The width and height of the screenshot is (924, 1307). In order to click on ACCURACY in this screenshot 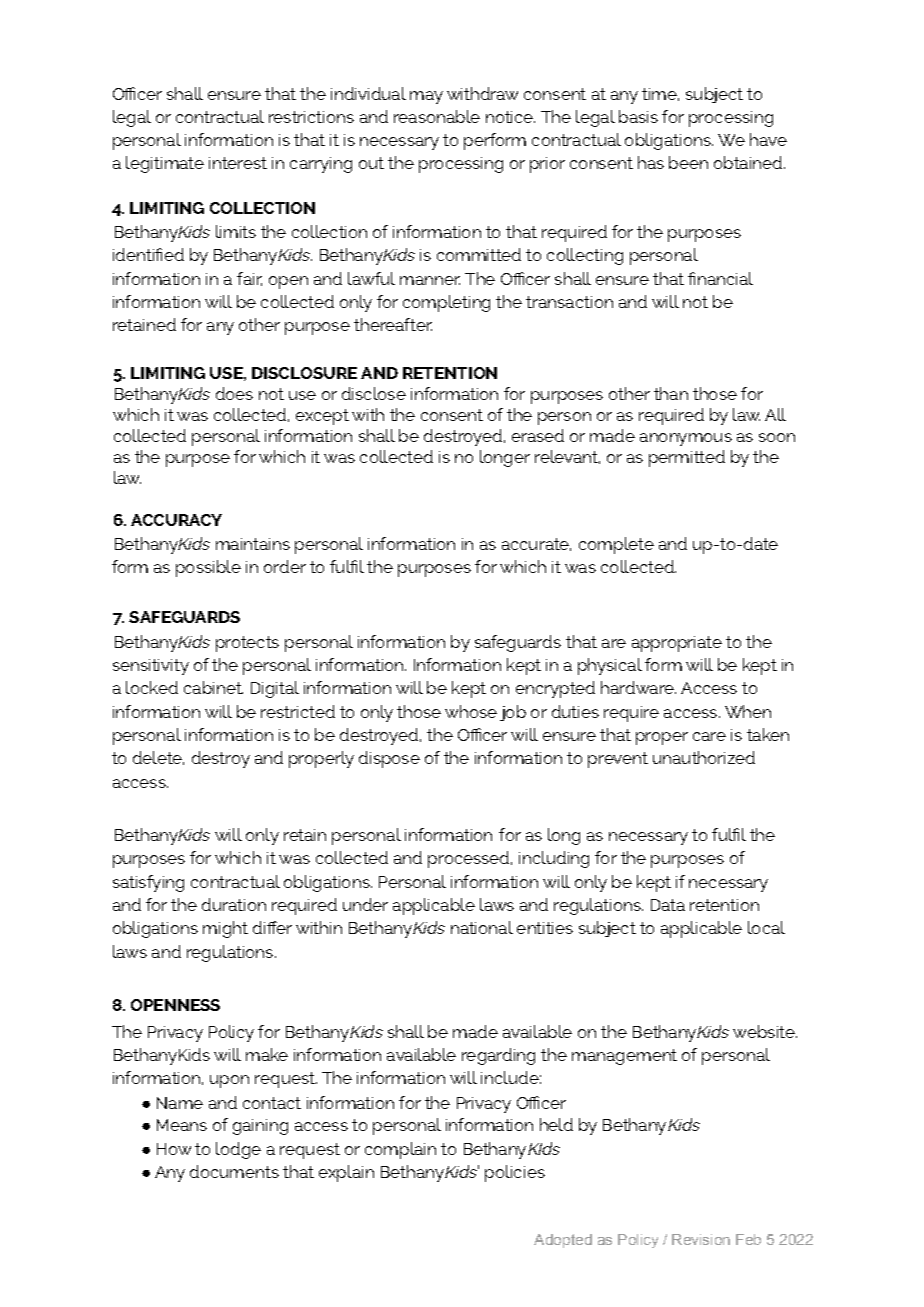, I will do `click(176, 520)`.
